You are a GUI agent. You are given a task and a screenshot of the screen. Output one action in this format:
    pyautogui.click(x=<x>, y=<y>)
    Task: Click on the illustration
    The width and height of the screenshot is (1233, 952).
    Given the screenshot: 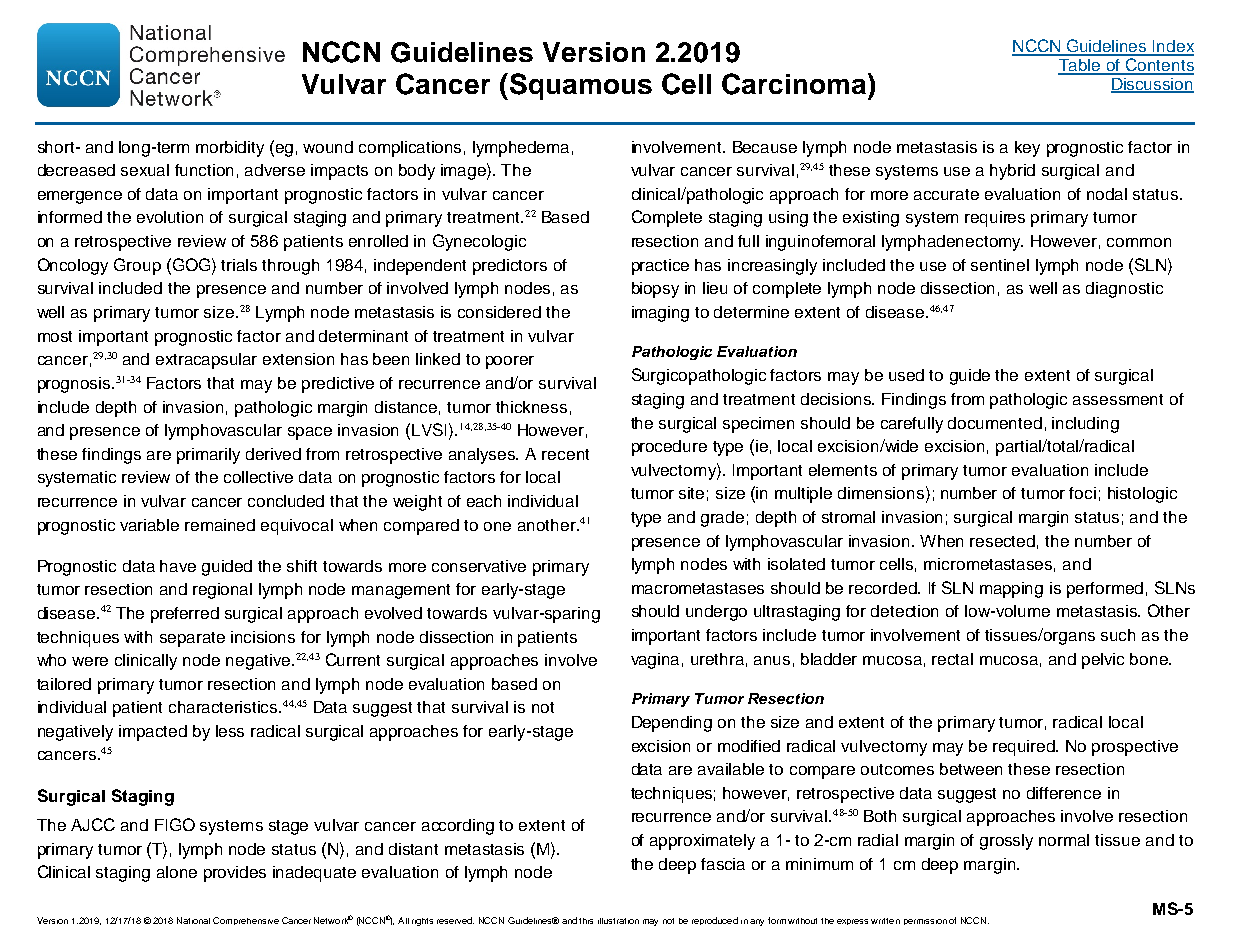 What is the action you would take?
    pyautogui.click(x=618, y=921)
